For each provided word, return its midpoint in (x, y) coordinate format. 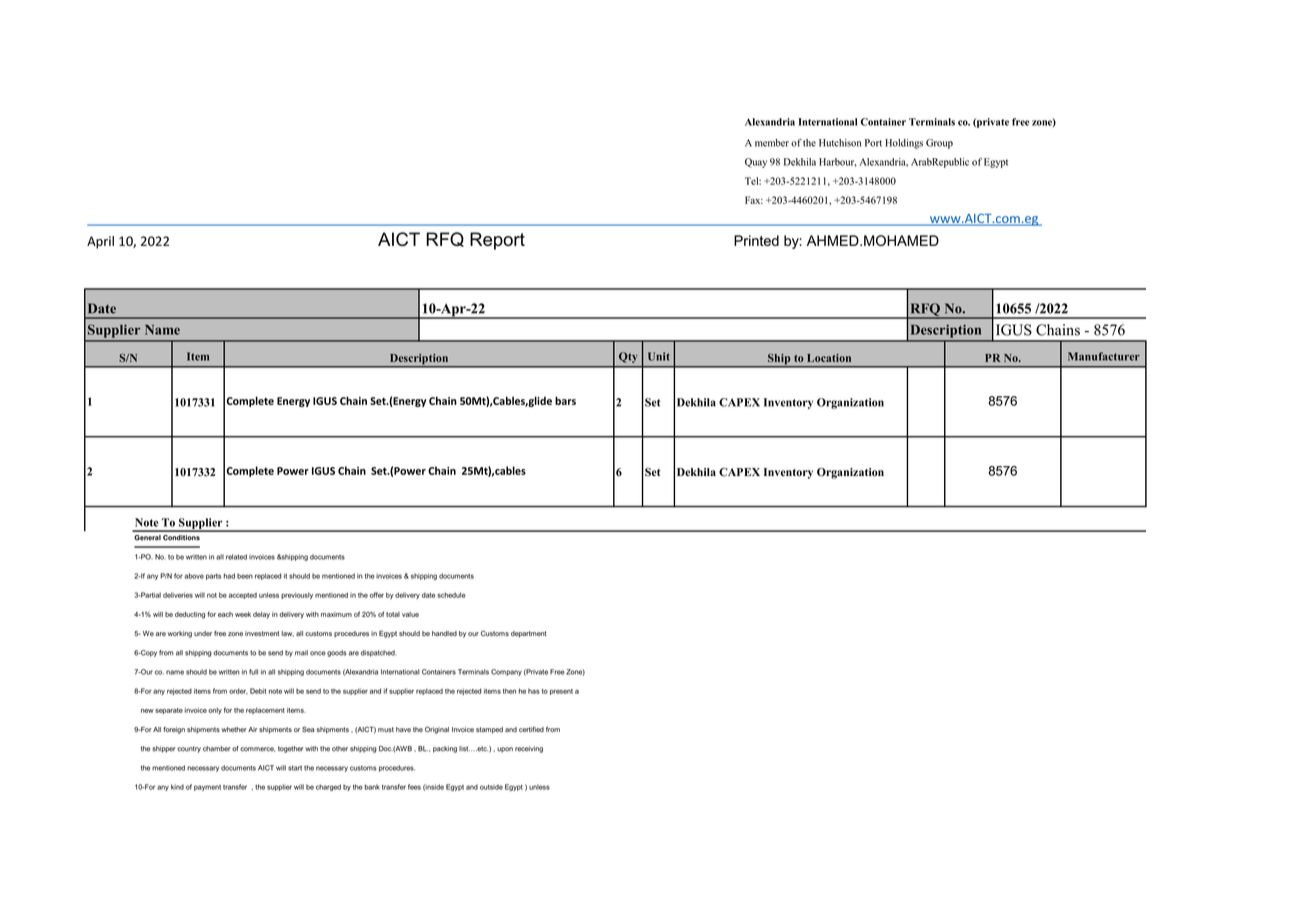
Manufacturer (1104, 356)
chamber (217, 749)
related (236, 557)
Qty (628, 357)
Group (939, 144)
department (529, 634)
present (561, 692)
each (225, 614)
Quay (756, 163)
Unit (659, 356)
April (100, 242)
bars (565, 400)
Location (829, 358)
